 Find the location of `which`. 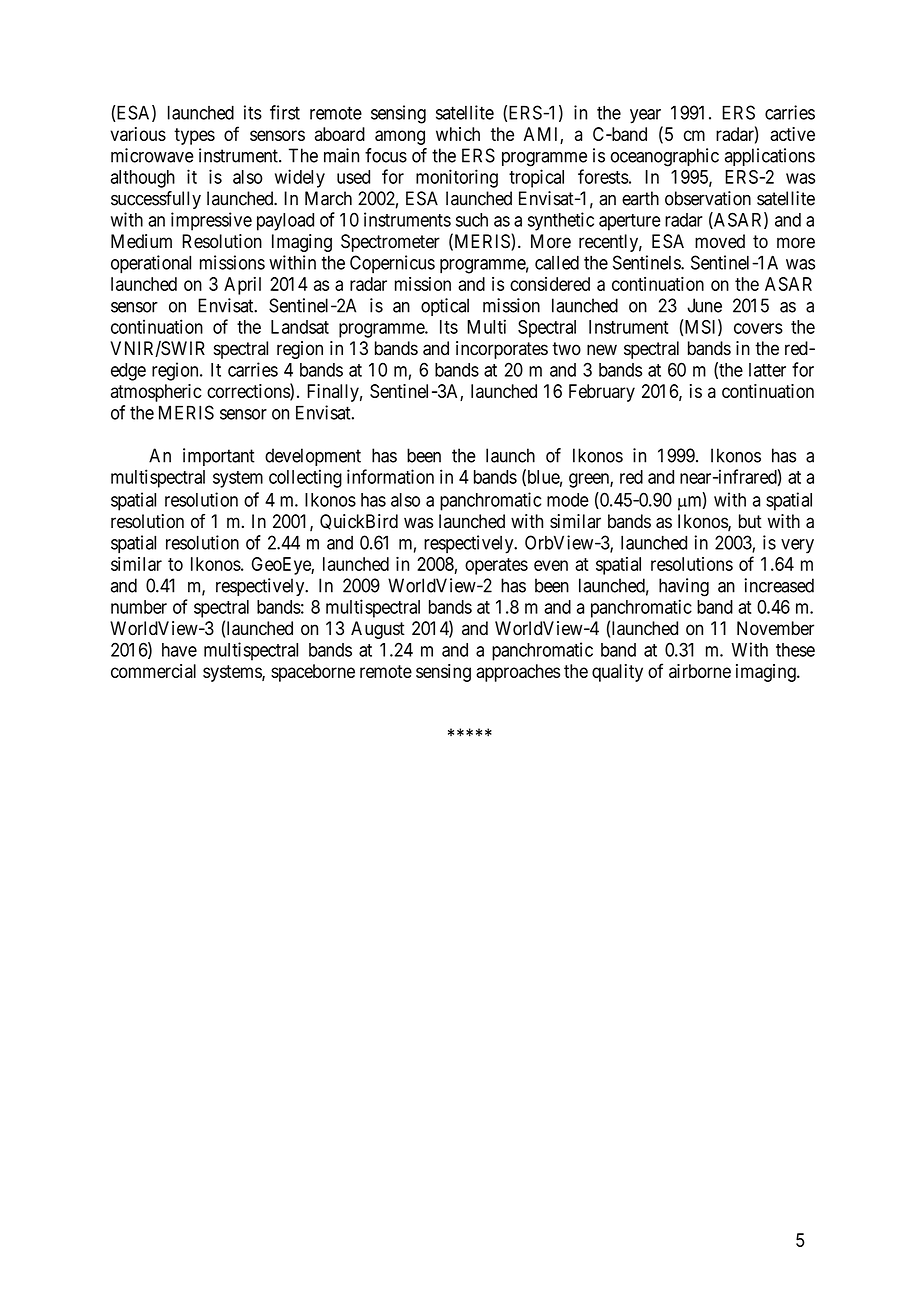

which is located at coordinates (458, 134).
